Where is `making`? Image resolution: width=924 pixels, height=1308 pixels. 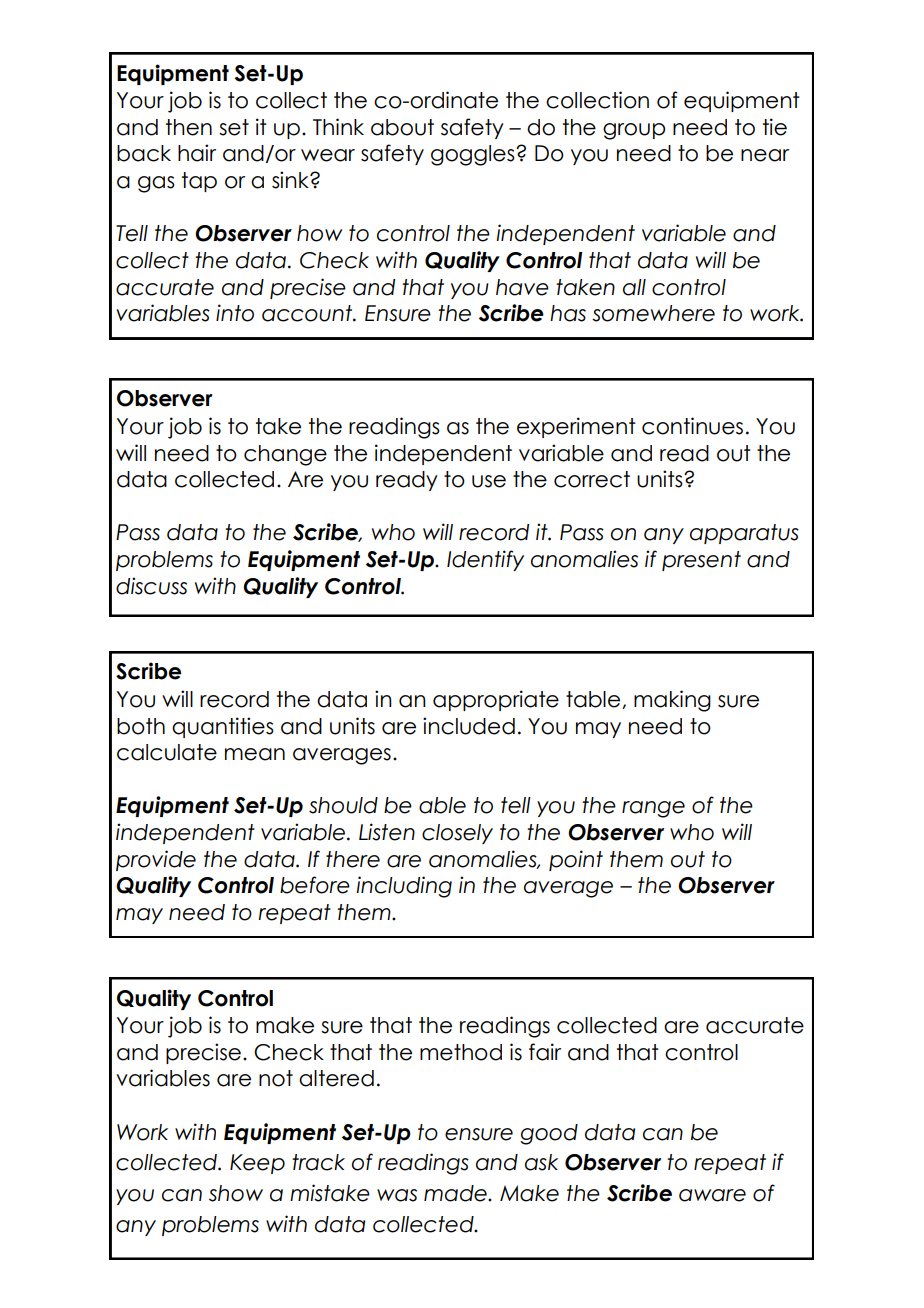 making is located at coordinates (672, 701).
